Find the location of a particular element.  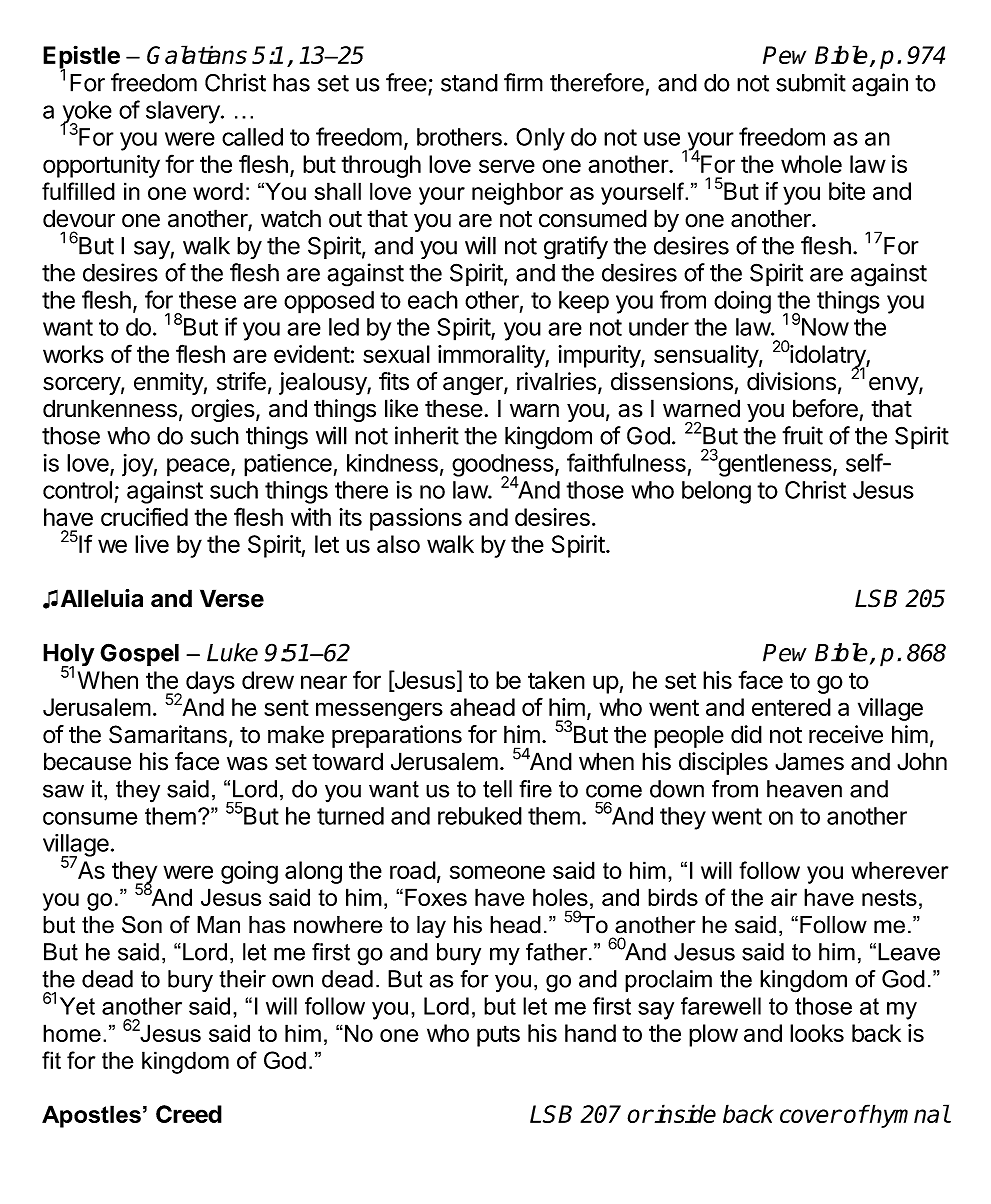

inherit is located at coordinates (427, 435).
